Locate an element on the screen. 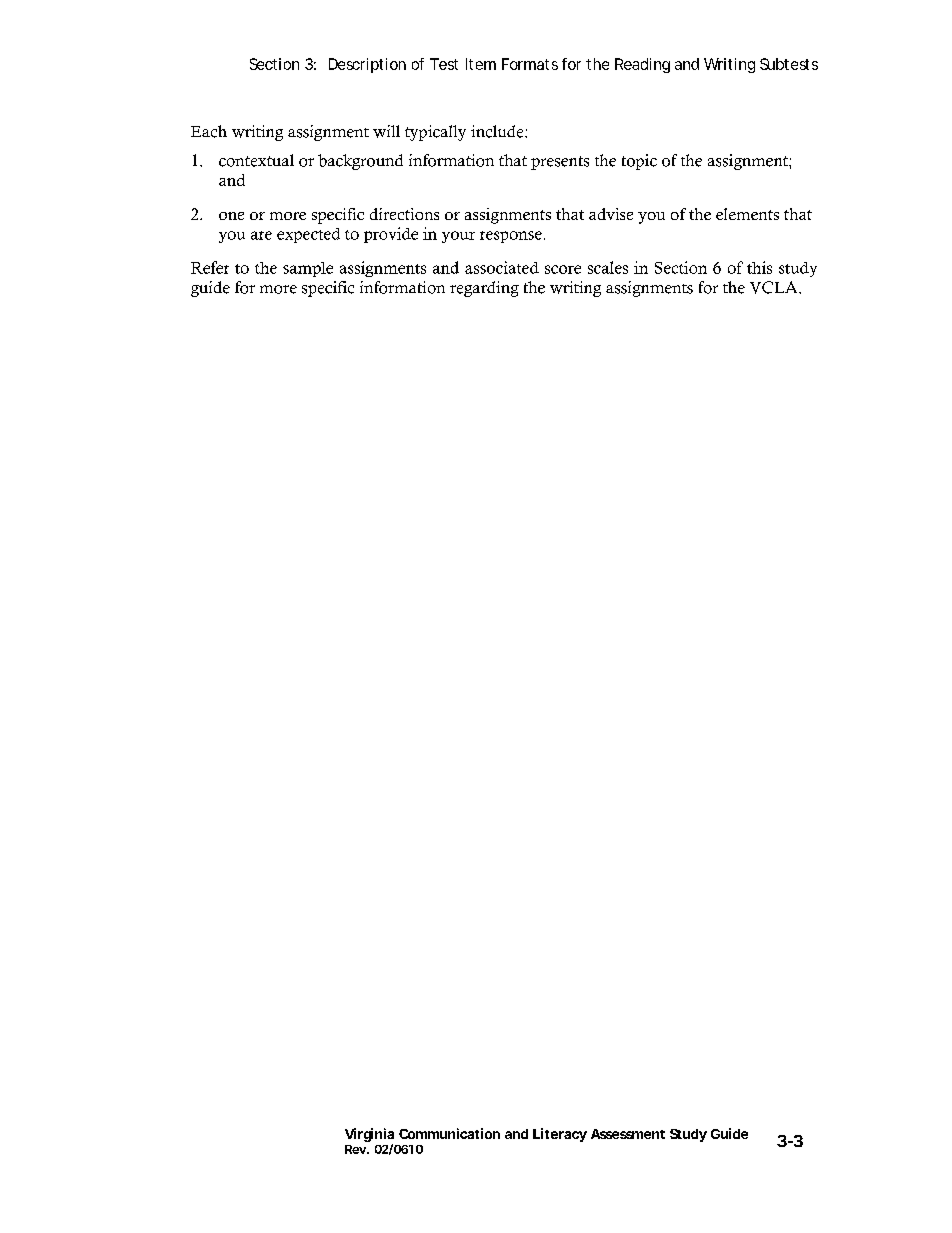 The image size is (952, 1233). scales is located at coordinates (608, 267).
